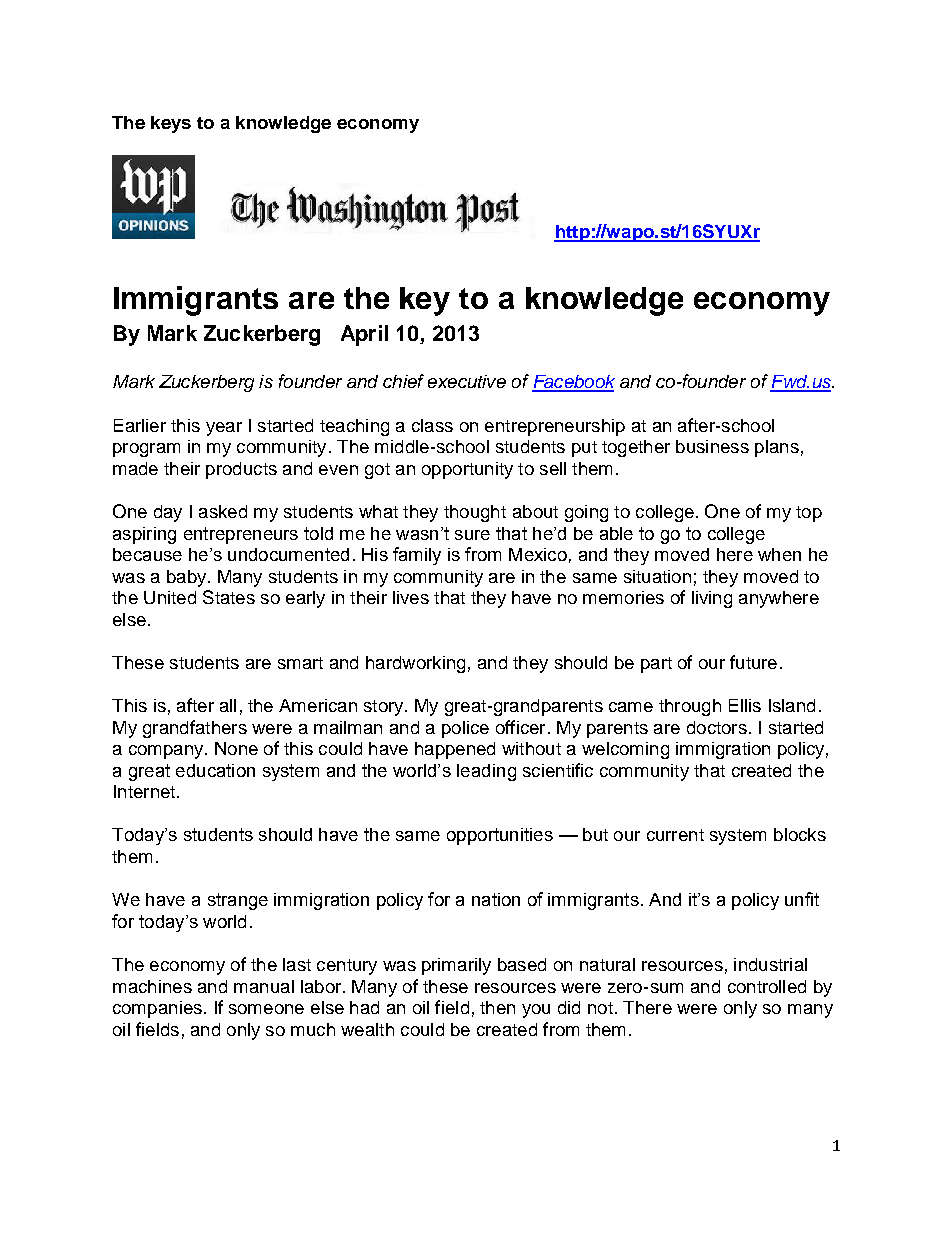 The width and height of the page is (952, 1233). What do you see at coordinates (266, 1009) in the page?
I see `someone` at bounding box center [266, 1009].
